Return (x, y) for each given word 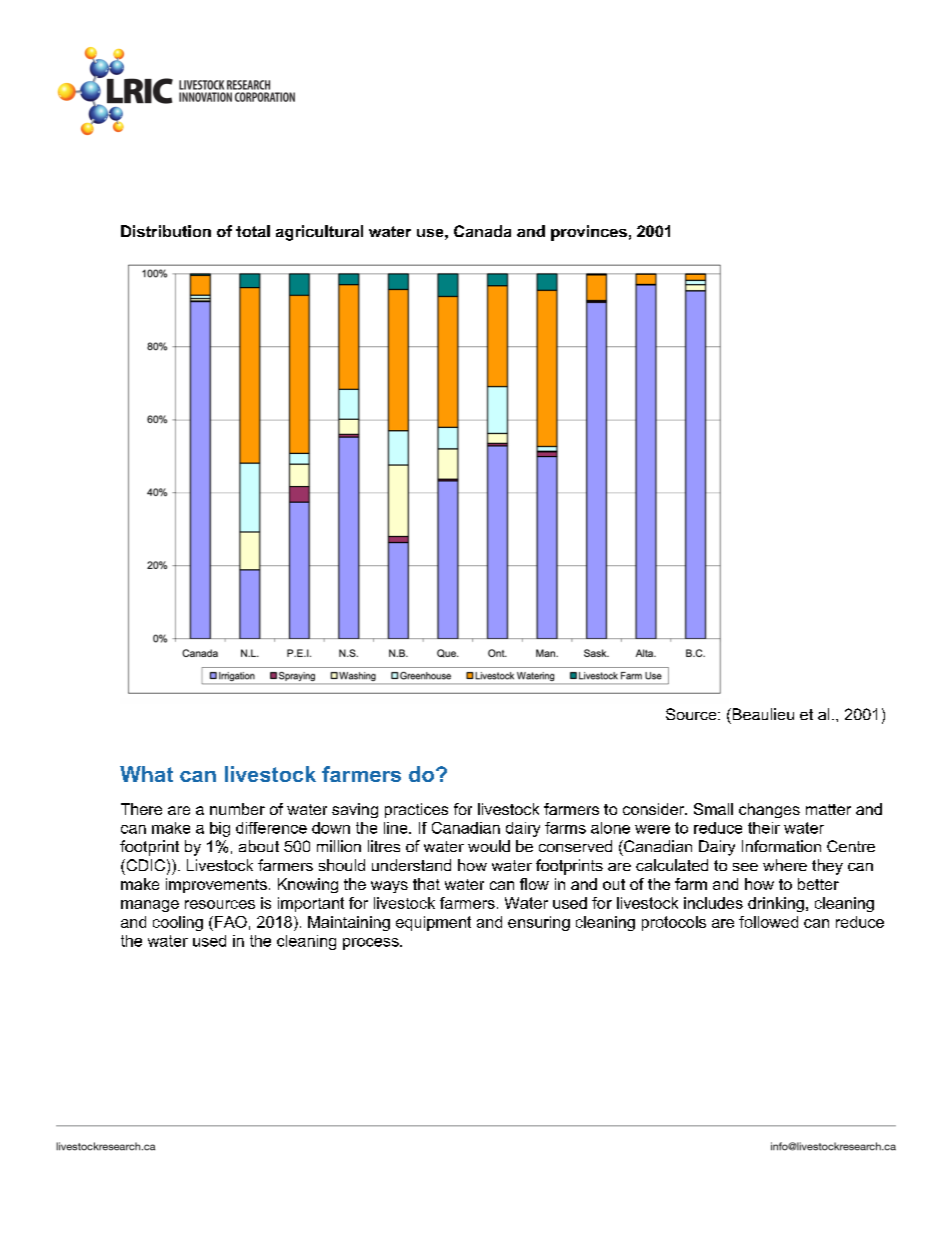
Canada (482, 231)
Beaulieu (762, 714)
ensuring (539, 923)
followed (768, 922)
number (237, 809)
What (146, 774)
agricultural (319, 233)
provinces (589, 233)
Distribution (166, 231)
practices (416, 810)
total (253, 231)
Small (713, 809)
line (397, 828)
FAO (231, 922)
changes (769, 810)
